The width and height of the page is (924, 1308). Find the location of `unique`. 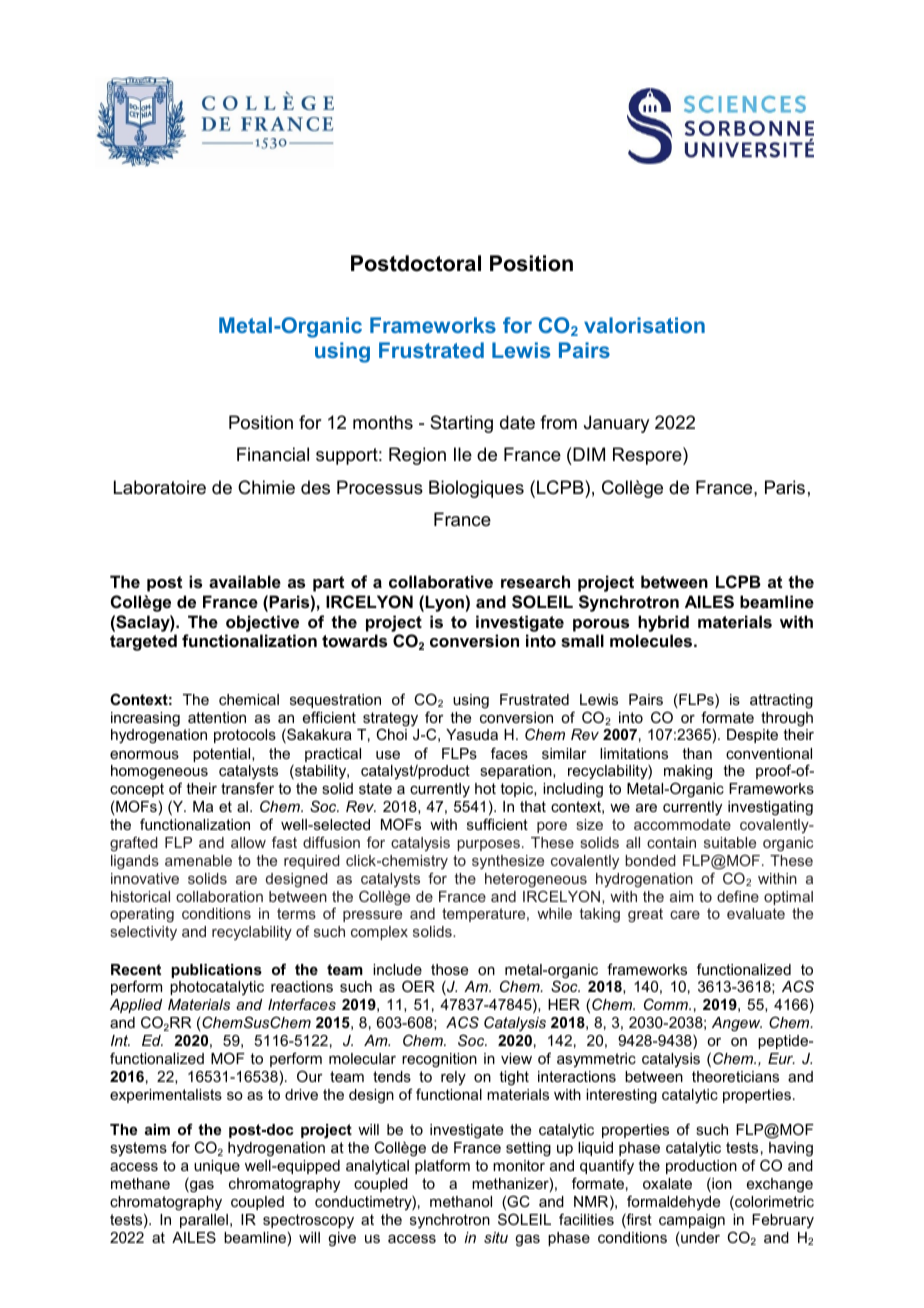

unique is located at coordinates (217, 1167).
